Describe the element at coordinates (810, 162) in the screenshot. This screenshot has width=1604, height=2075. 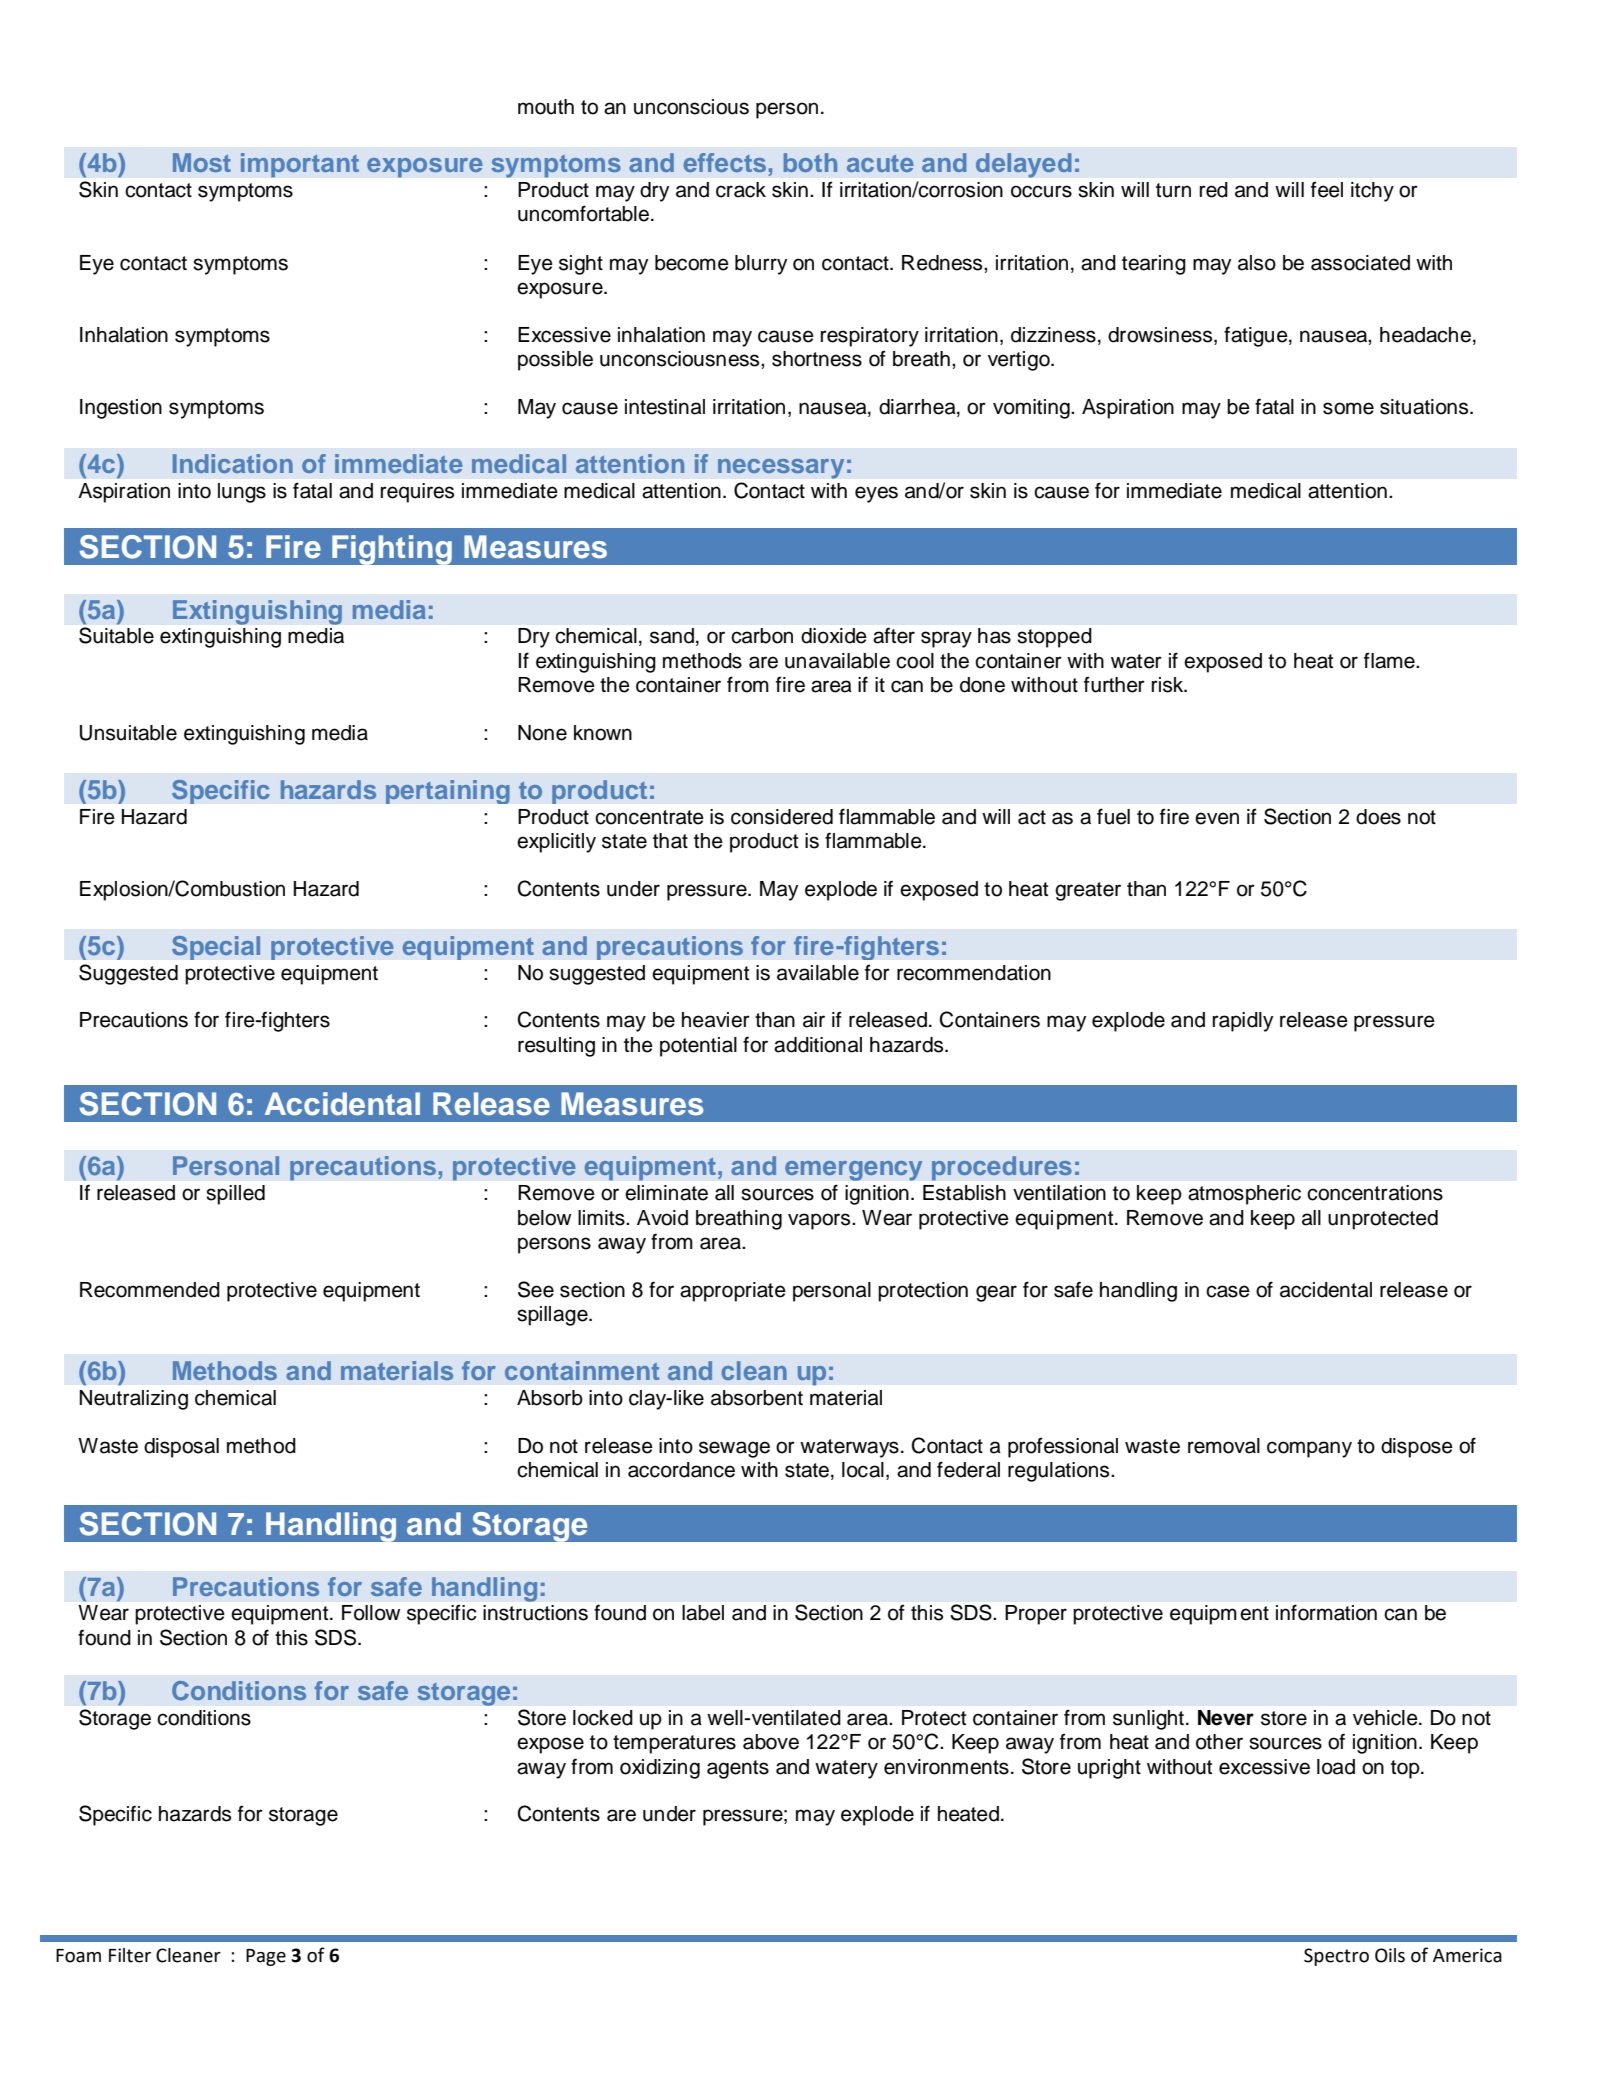
I see `both` at that location.
